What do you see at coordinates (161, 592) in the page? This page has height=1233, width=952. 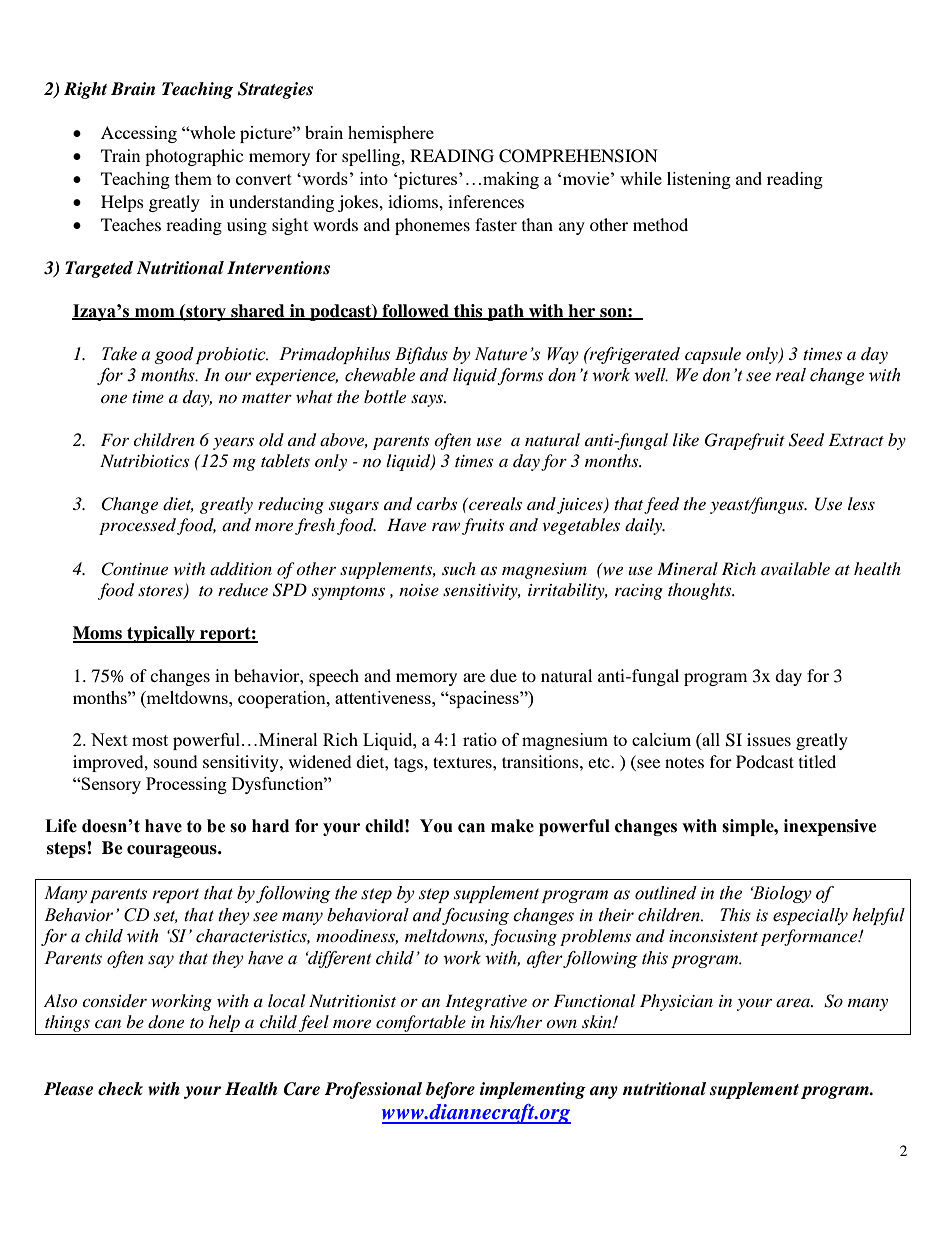 I see `stores` at bounding box center [161, 592].
